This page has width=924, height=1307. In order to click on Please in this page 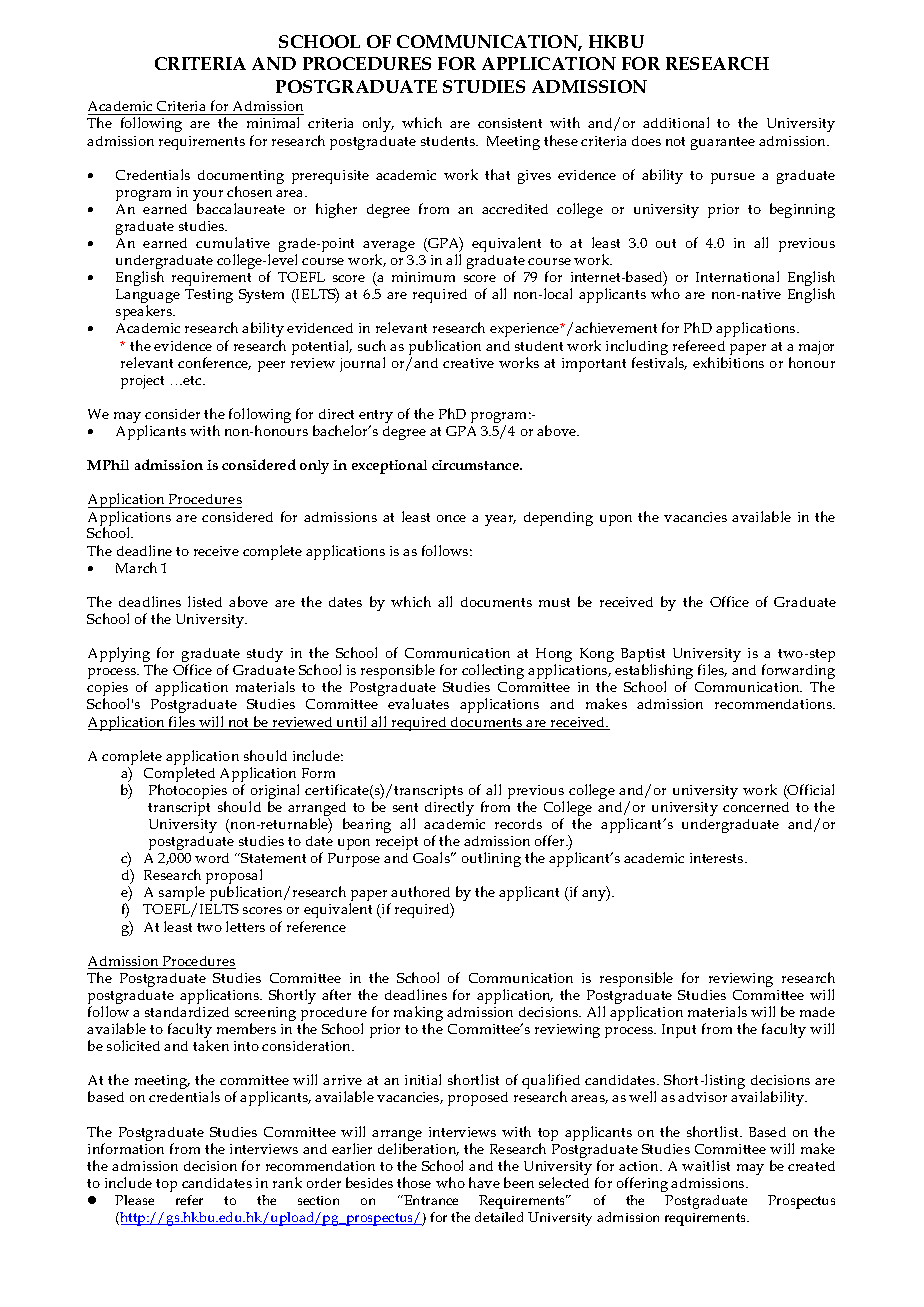, I will do `click(134, 1200)`.
